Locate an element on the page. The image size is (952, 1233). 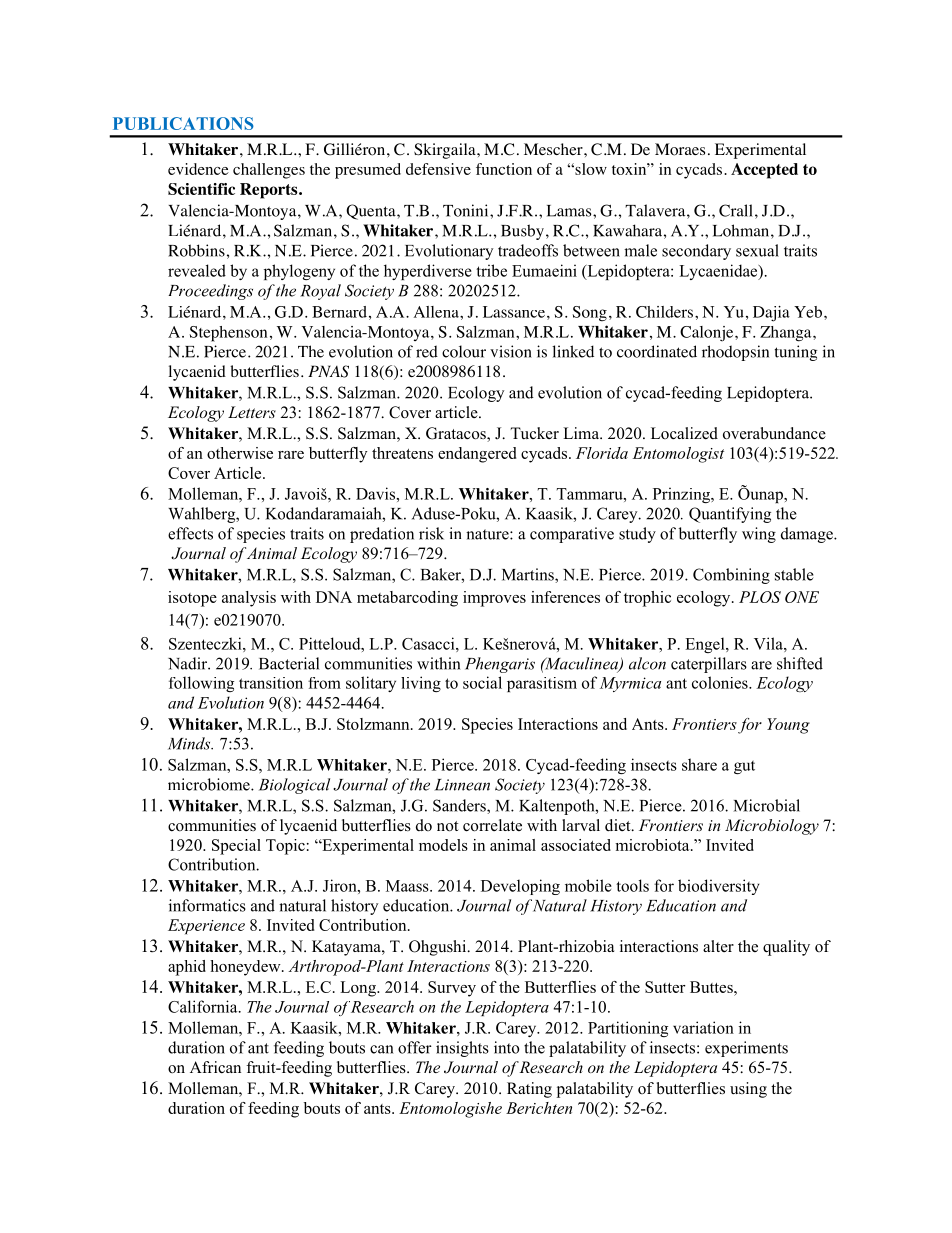
PLOS is located at coordinates (760, 597).
